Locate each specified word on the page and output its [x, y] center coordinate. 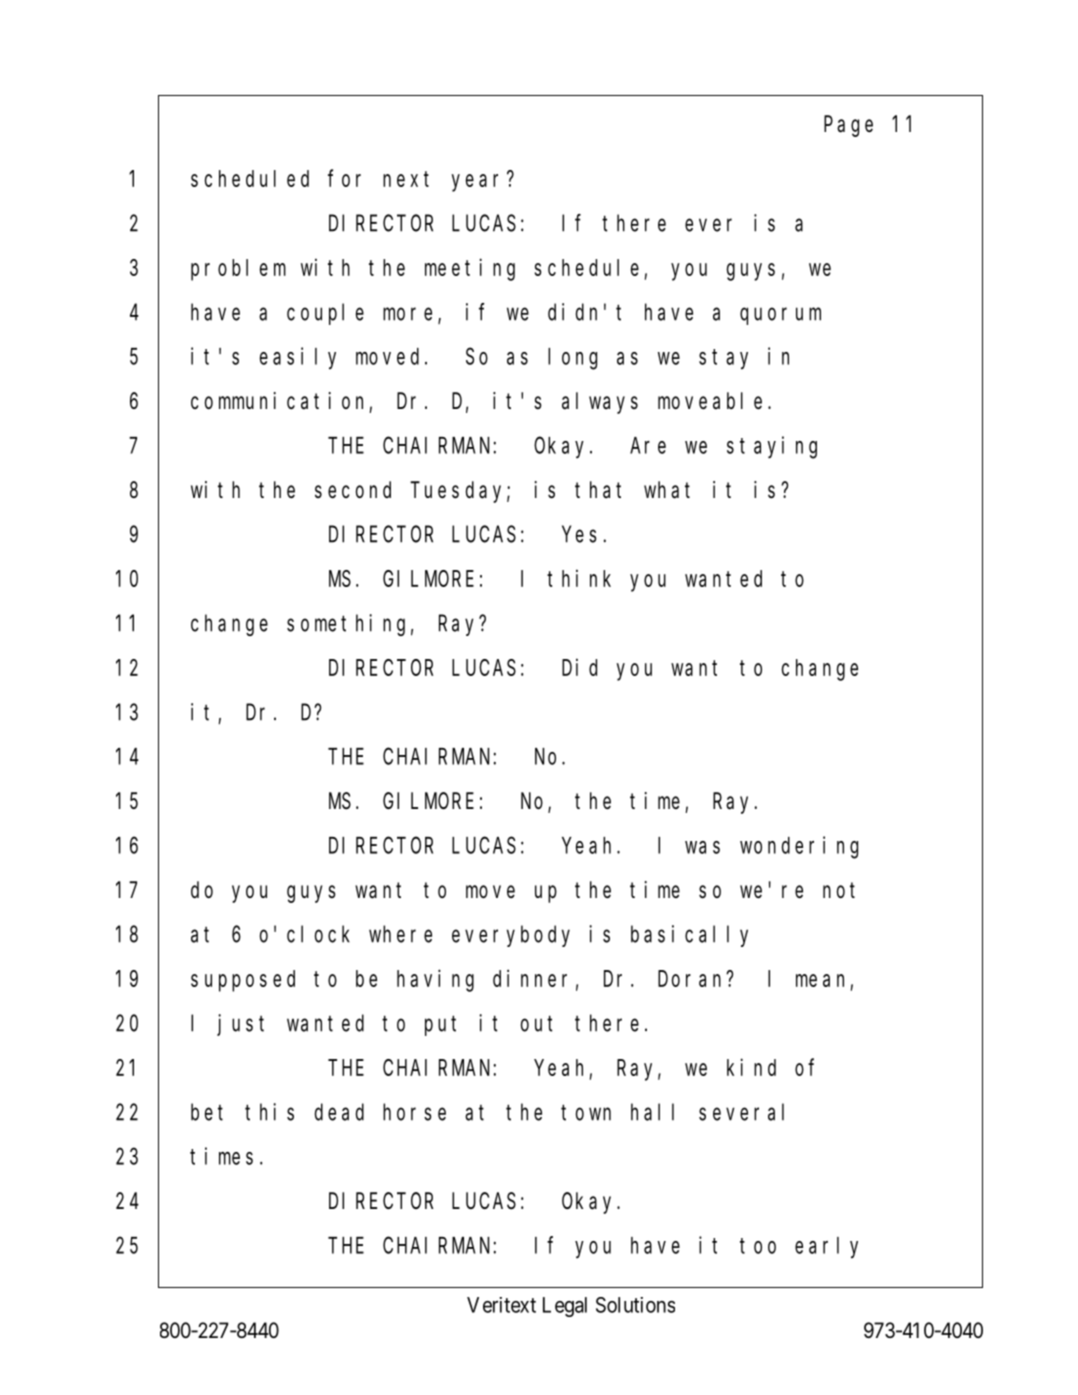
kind [751, 1067]
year [480, 183]
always [600, 403]
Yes [579, 535]
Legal [565, 1307]
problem [238, 270]
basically [689, 936]
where [400, 934]
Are [648, 446]
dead [339, 1112]
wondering [799, 847]
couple [325, 314]
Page [848, 127]
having [435, 980]
